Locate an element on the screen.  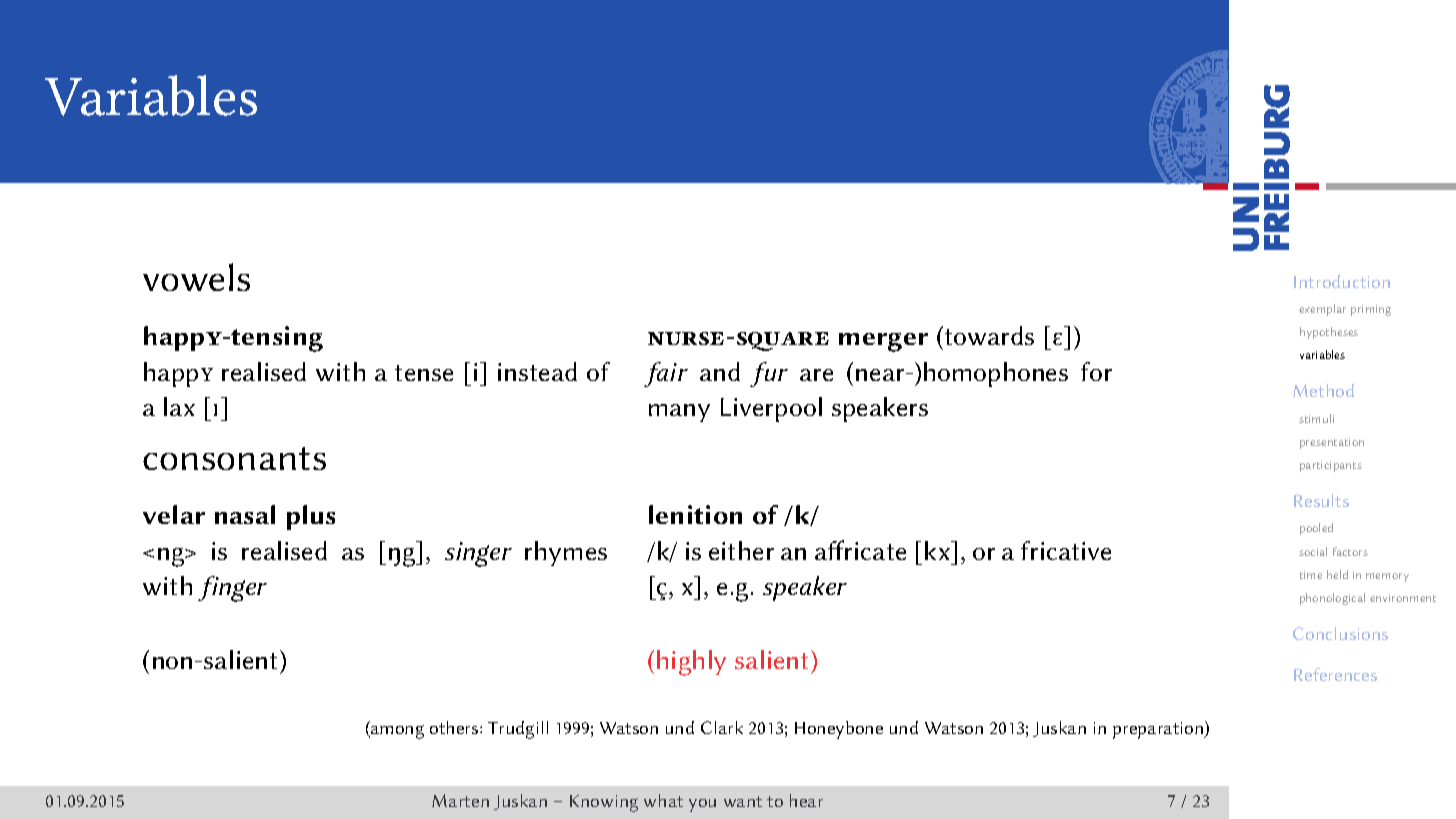
Results is located at coordinates (1321, 500).
